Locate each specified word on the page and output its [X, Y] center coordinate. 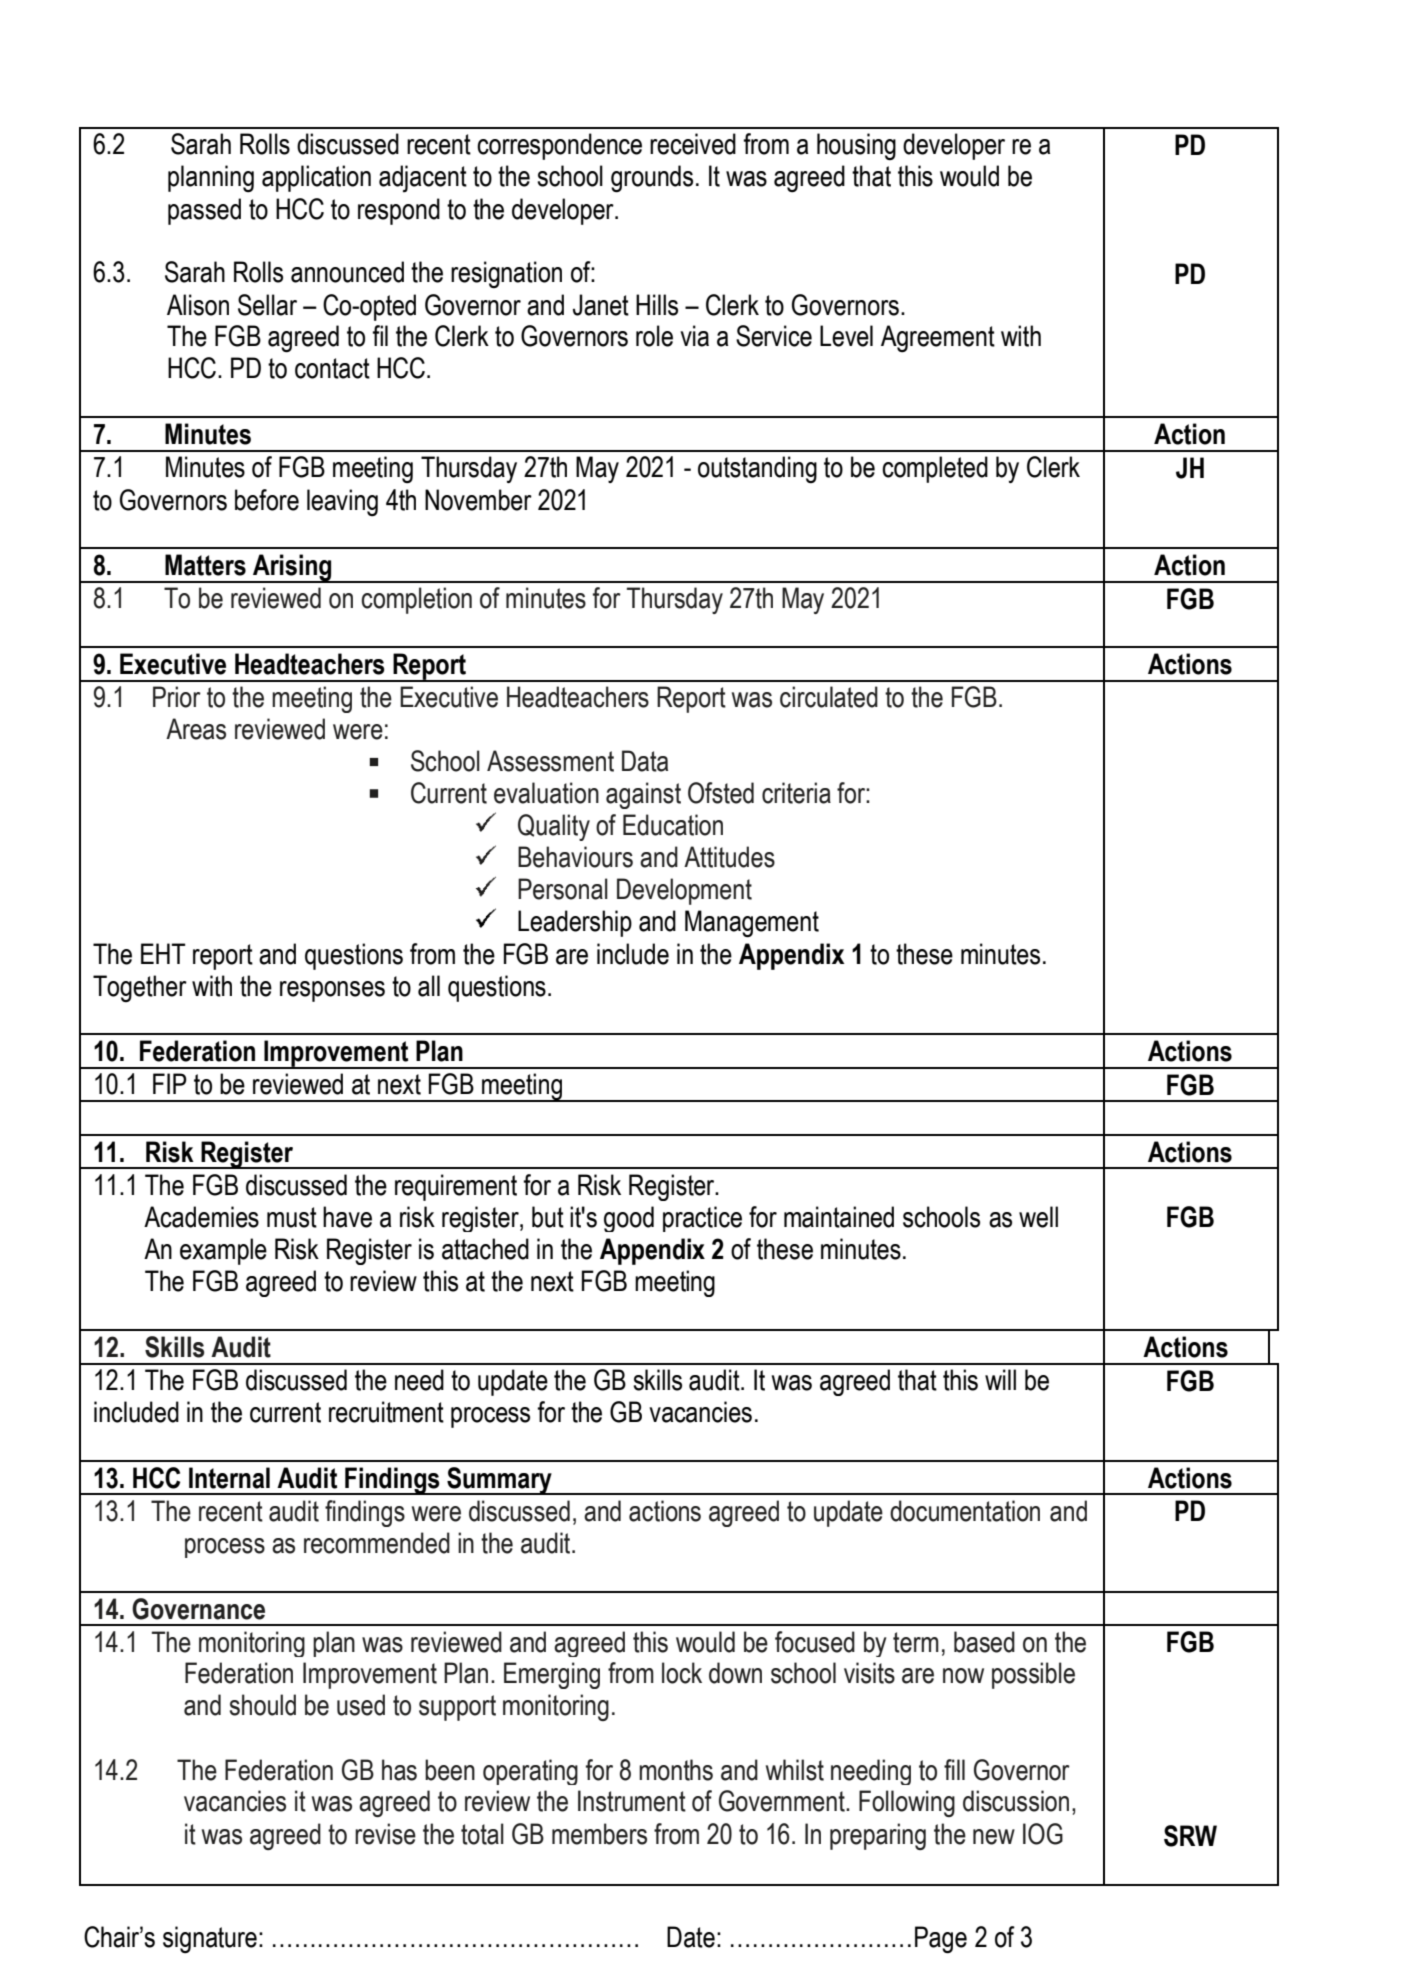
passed [204, 211]
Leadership [575, 923]
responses [332, 991]
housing [856, 146]
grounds [652, 178]
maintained [839, 1217]
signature [210, 1939]
